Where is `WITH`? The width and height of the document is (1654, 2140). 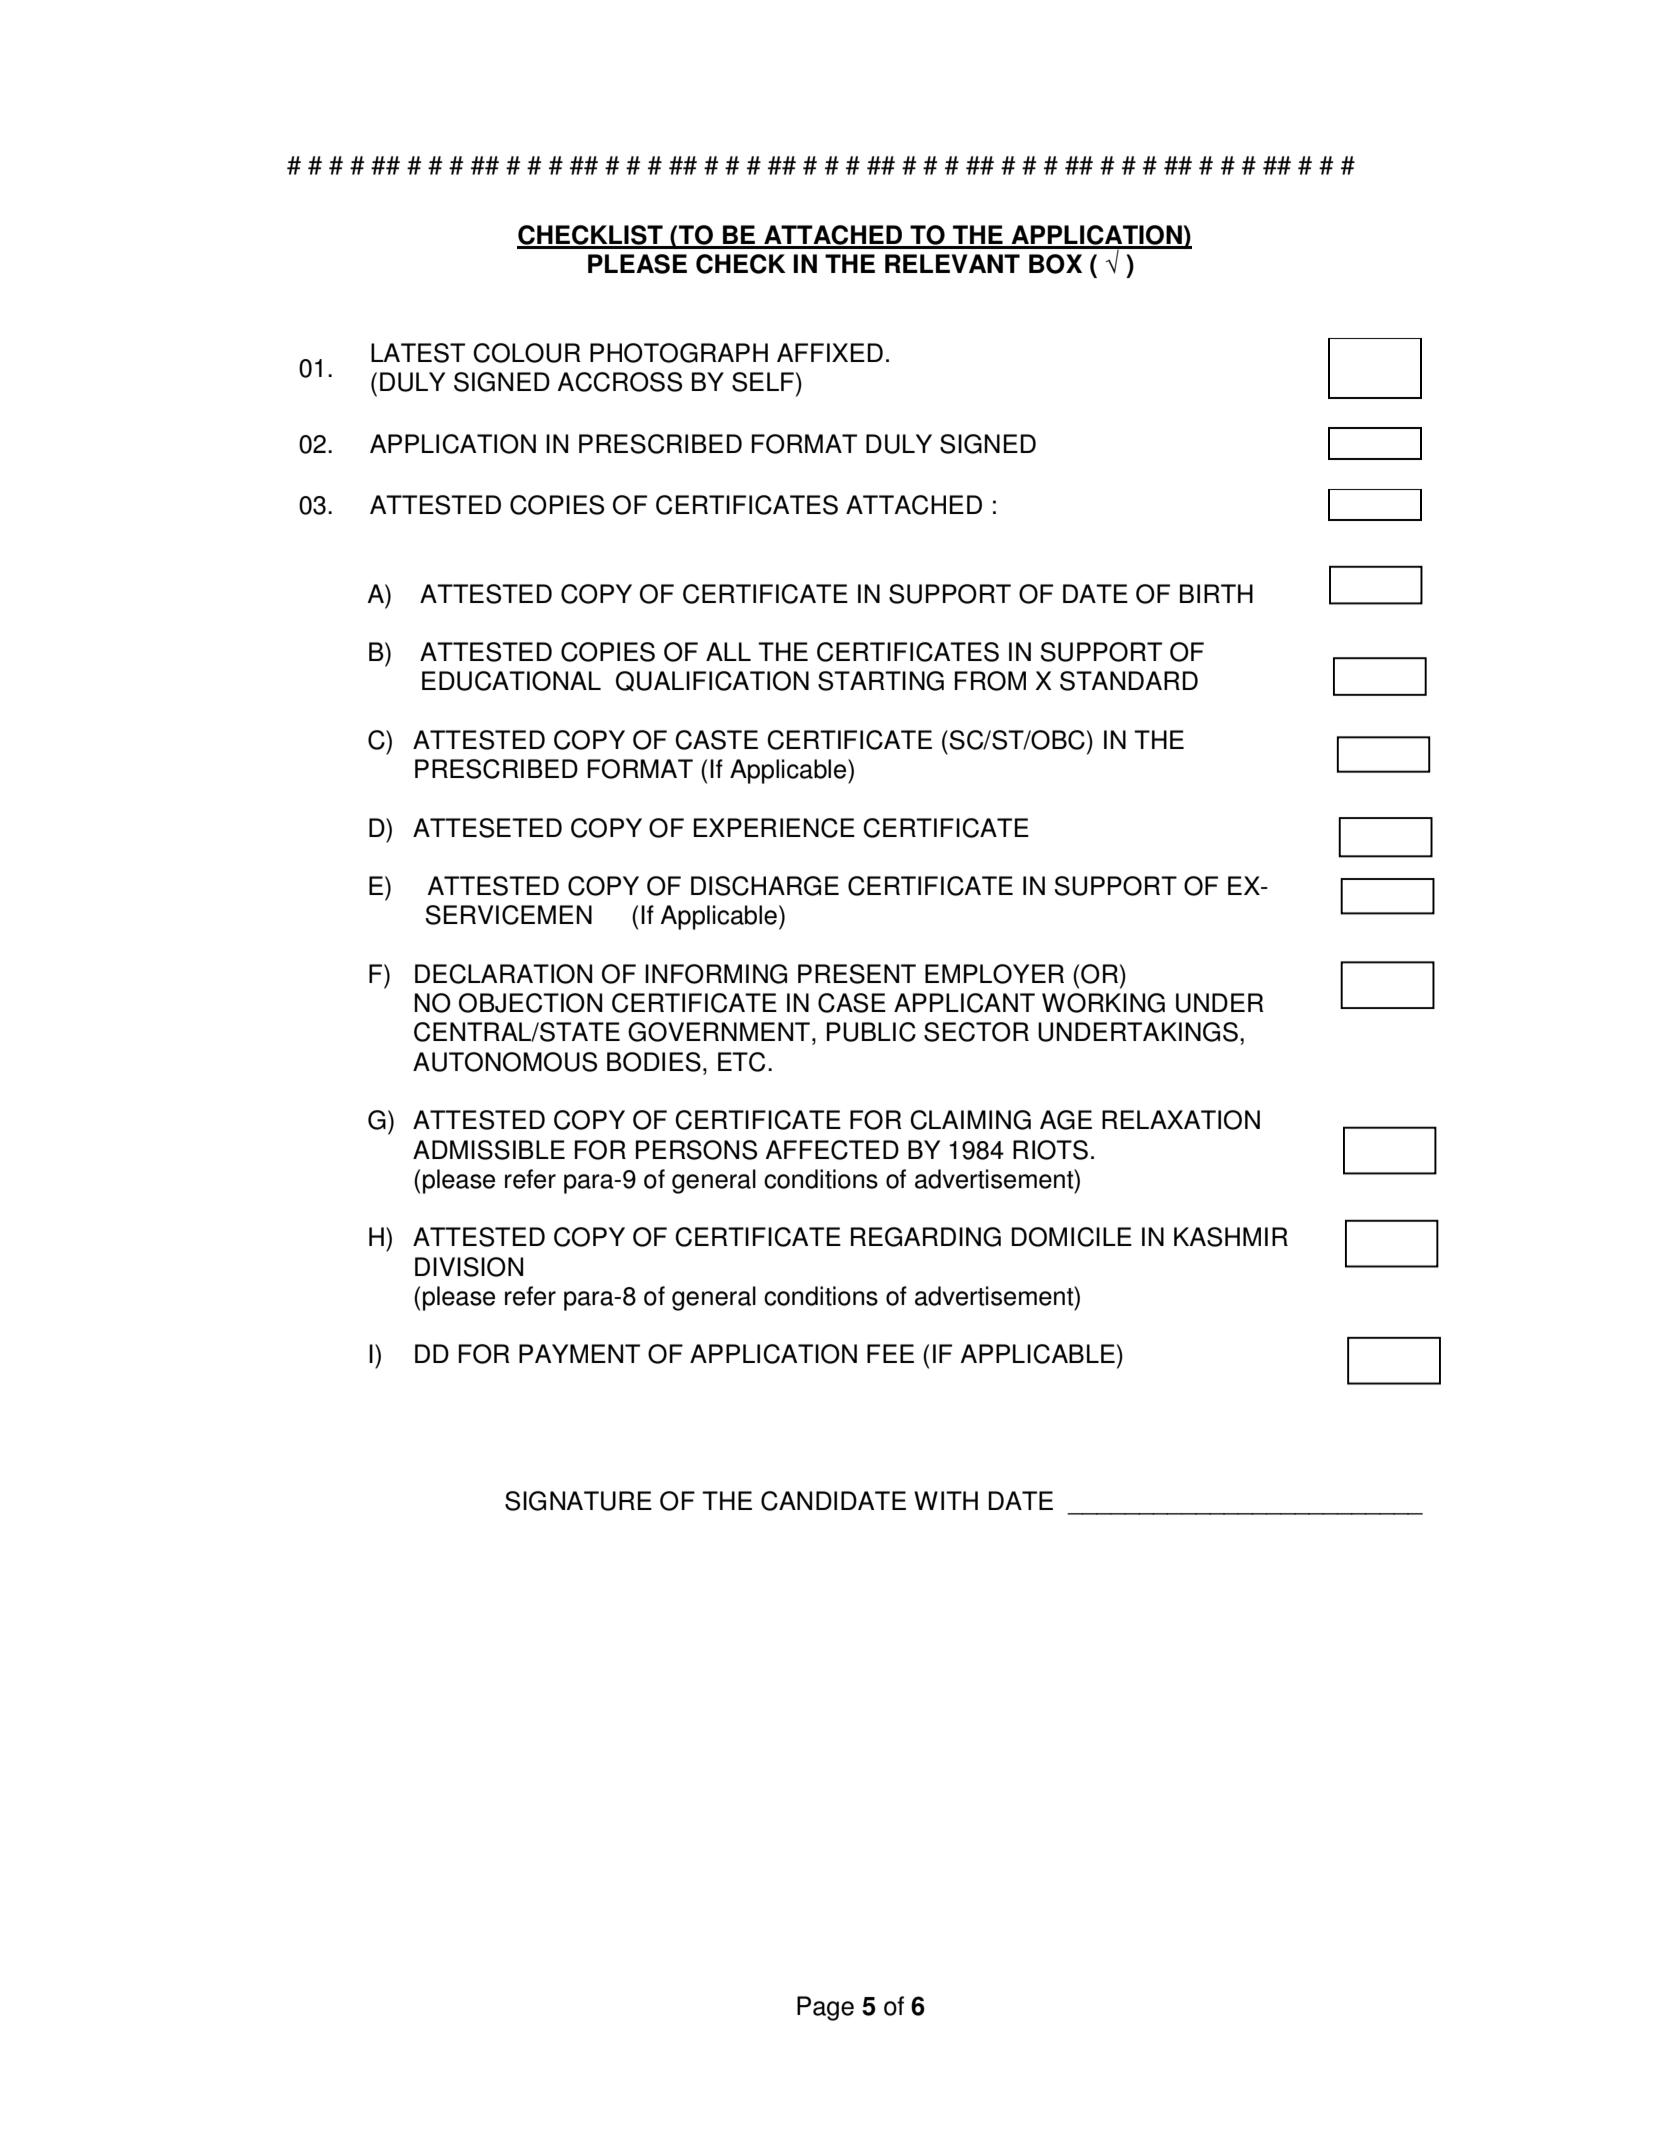
WITH is located at coordinates (946, 1500).
